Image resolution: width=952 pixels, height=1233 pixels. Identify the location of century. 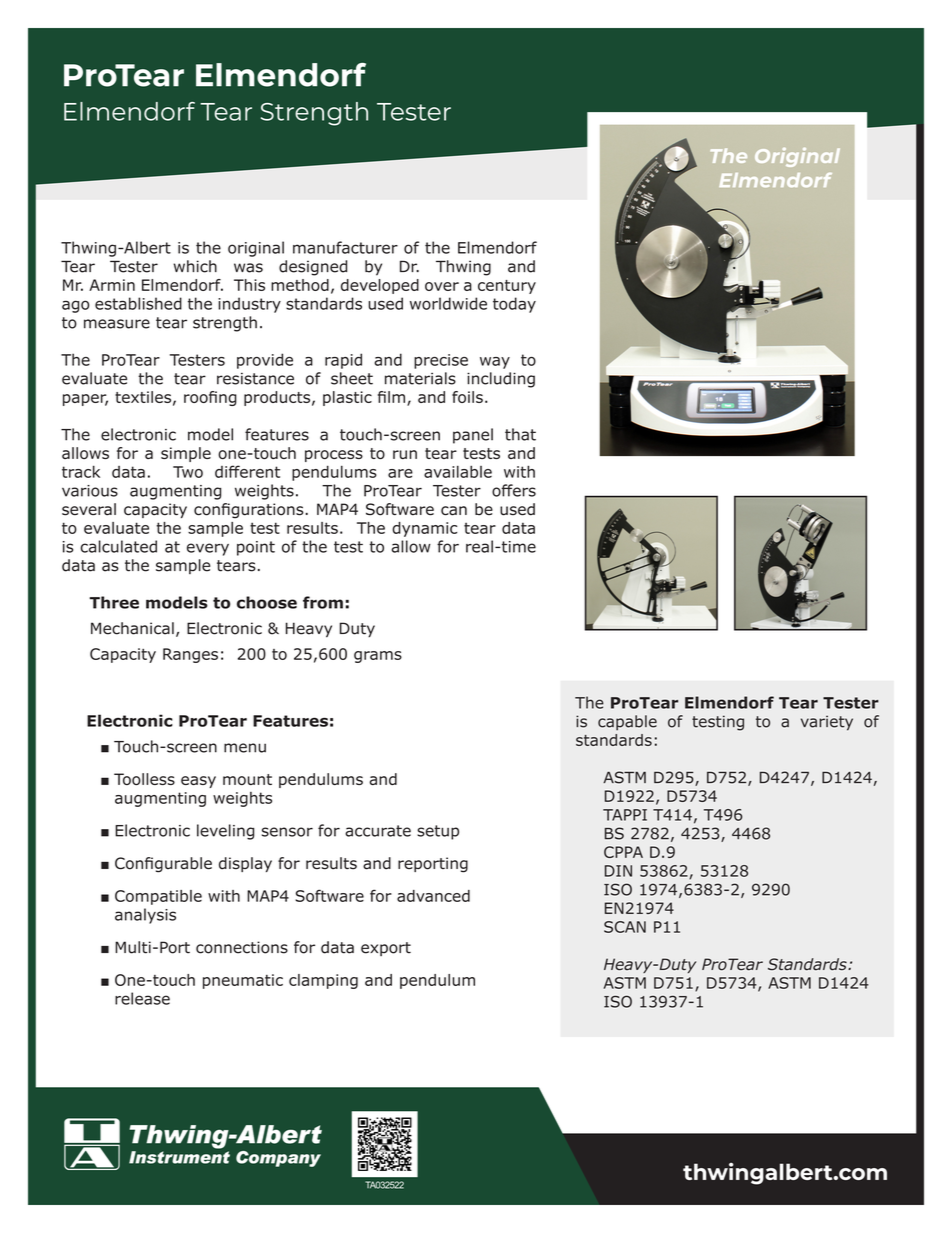
(507, 287).
